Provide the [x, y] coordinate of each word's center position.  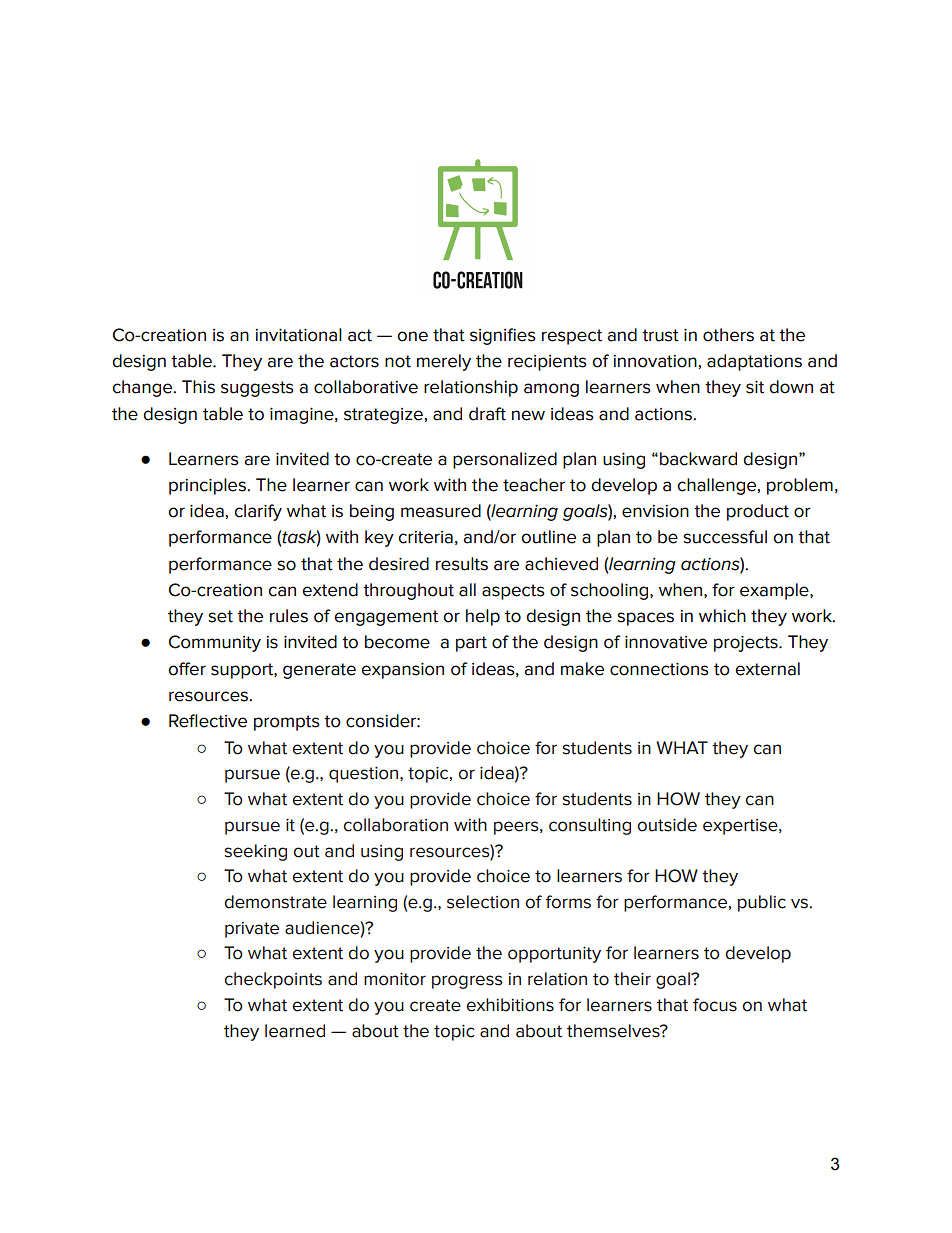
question [365, 775]
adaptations [754, 362]
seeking [255, 852]
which [722, 616]
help [483, 617]
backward [698, 459]
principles [208, 486]
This [198, 387]
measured [441, 511]
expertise [741, 827]
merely [444, 362]
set [220, 616]
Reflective [208, 721]
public [762, 903]
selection [483, 902]
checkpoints [273, 980]
